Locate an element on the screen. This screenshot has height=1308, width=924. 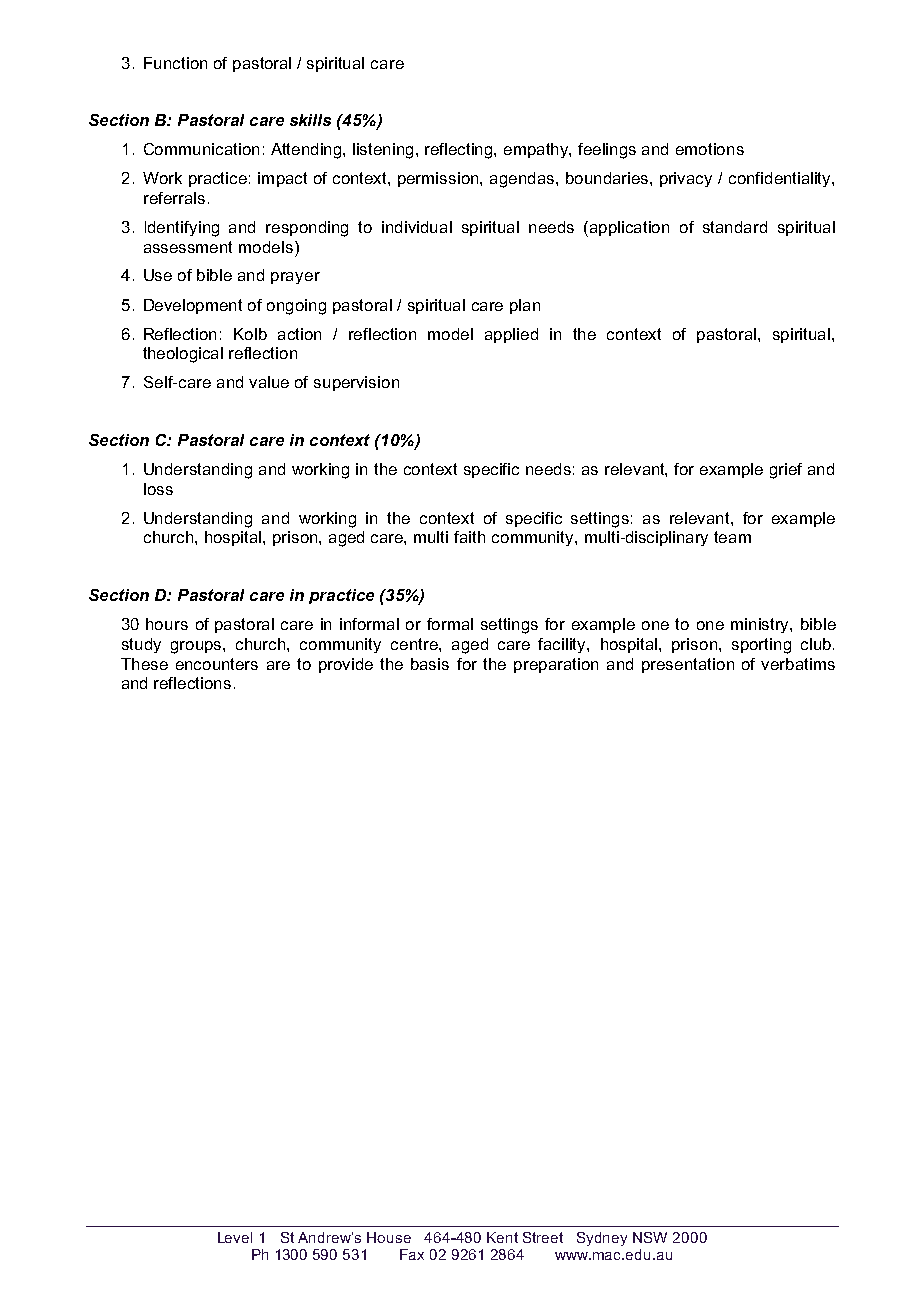
basis is located at coordinates (430, 664).
